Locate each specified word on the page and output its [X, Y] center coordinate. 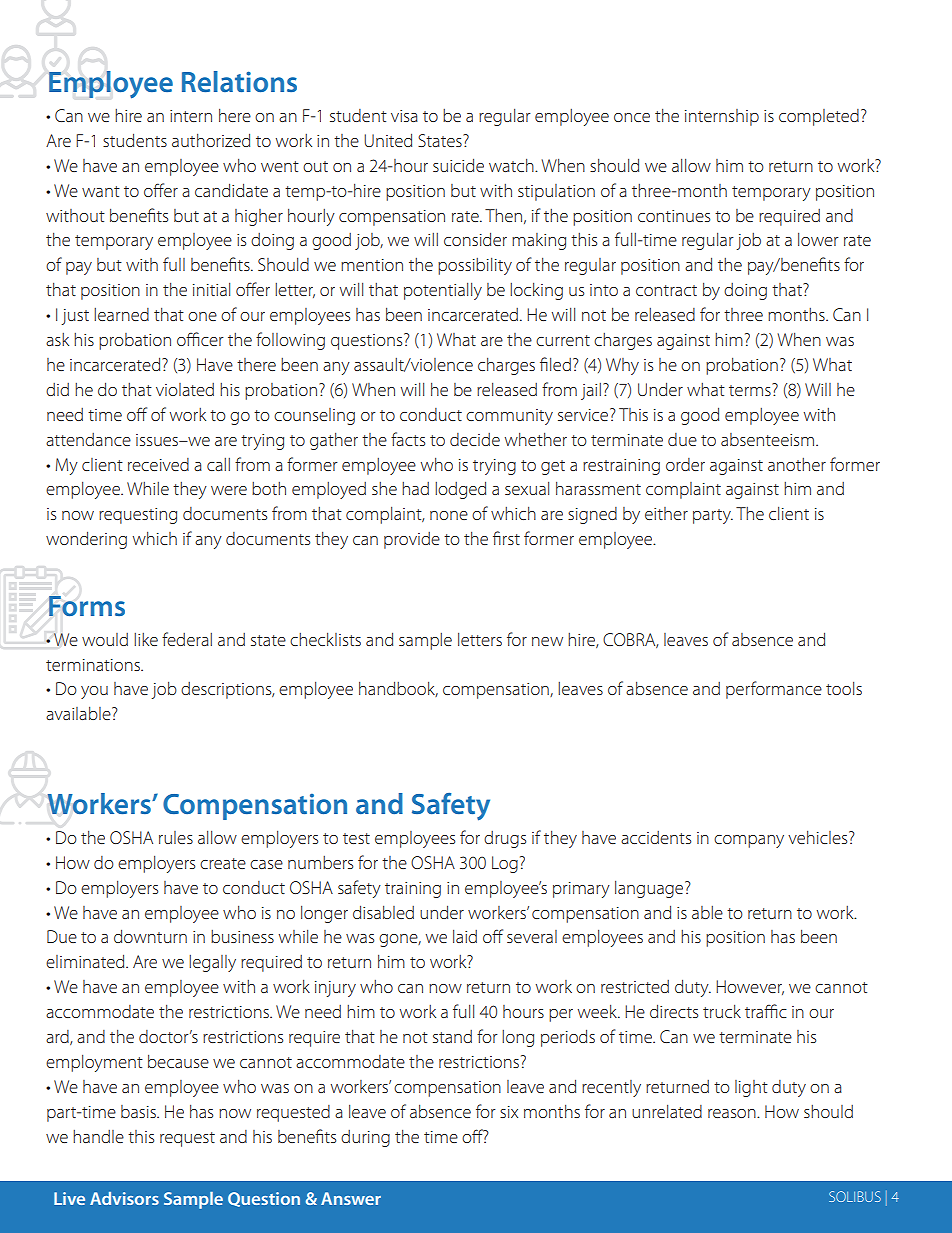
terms [751, 389]
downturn [150, 936]
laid [465, 936]
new [547, 641]
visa [404, 116]
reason [733, 1113]
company [749, 841]
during [365, 1138]
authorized [211, 140]
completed [819, 117]
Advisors [124, 1198]
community [509, 417]
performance [774, 690]
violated [185, 389]
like [146, 639]
